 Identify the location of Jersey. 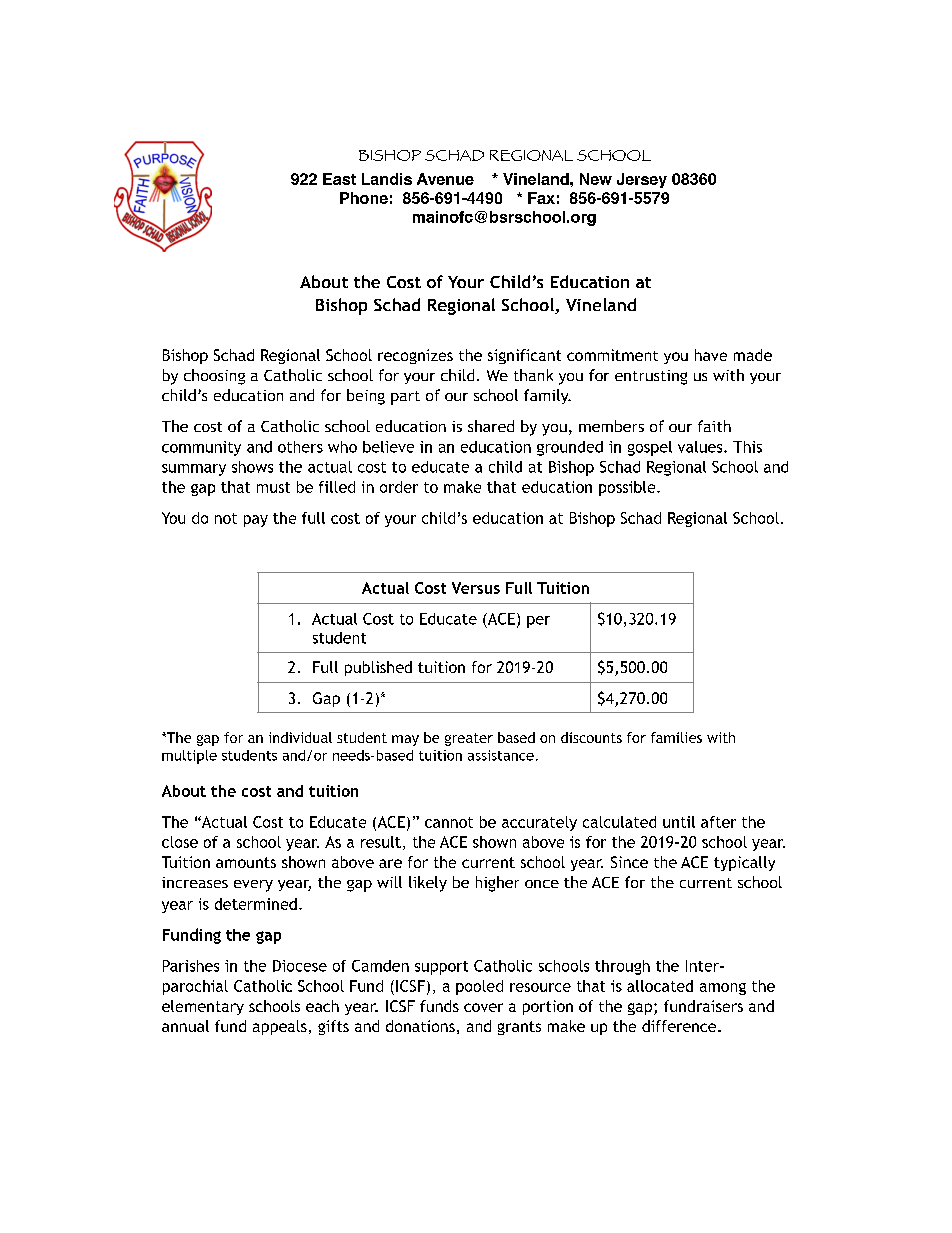
(642, 180).
